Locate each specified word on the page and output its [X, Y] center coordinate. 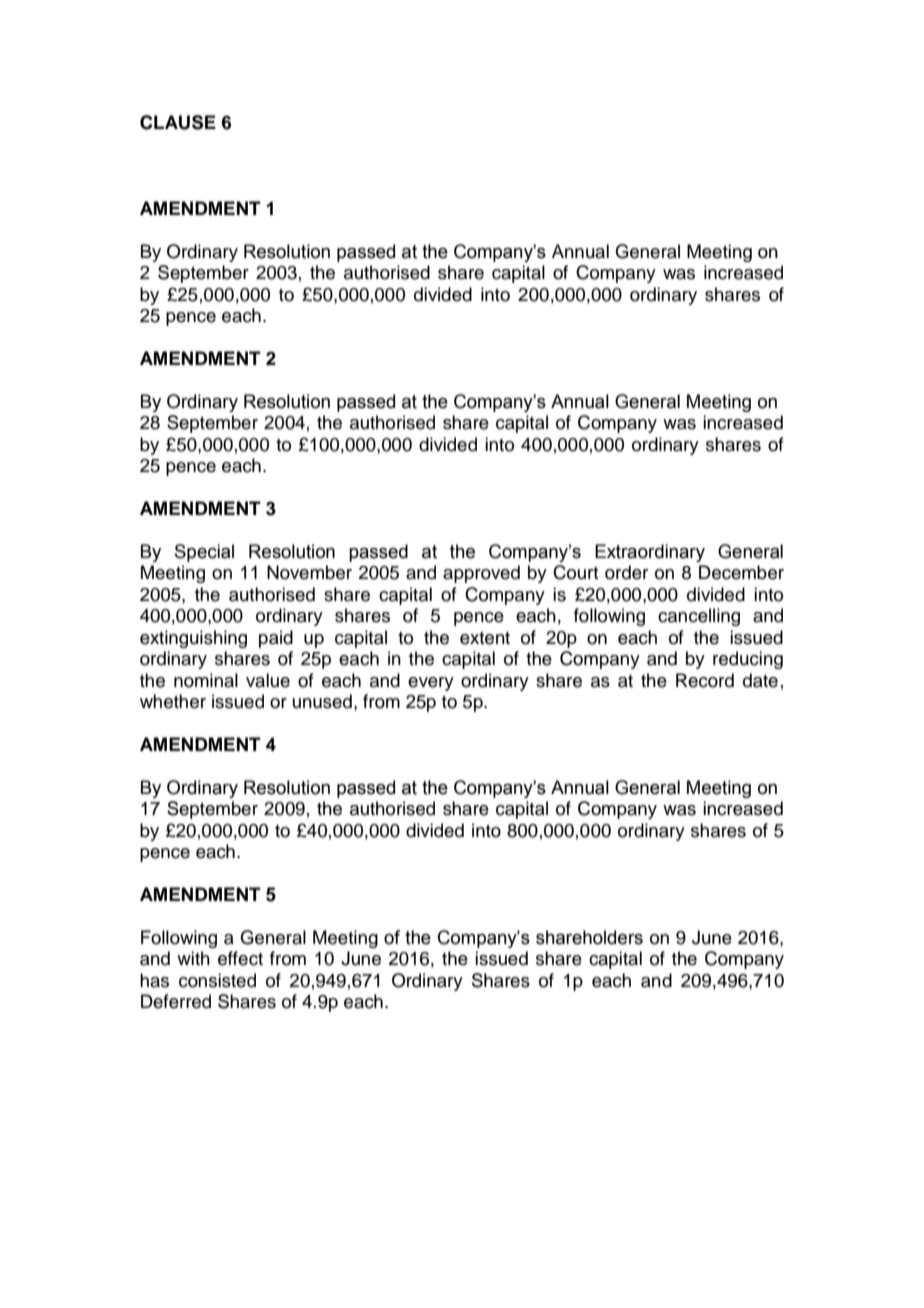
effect [240, 958]
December [741, 572]
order [626, 572]
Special [204, 553]
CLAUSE [178, 122]
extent [485, 638]
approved [481, 574]
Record [705, 680]
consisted [217, 980]
